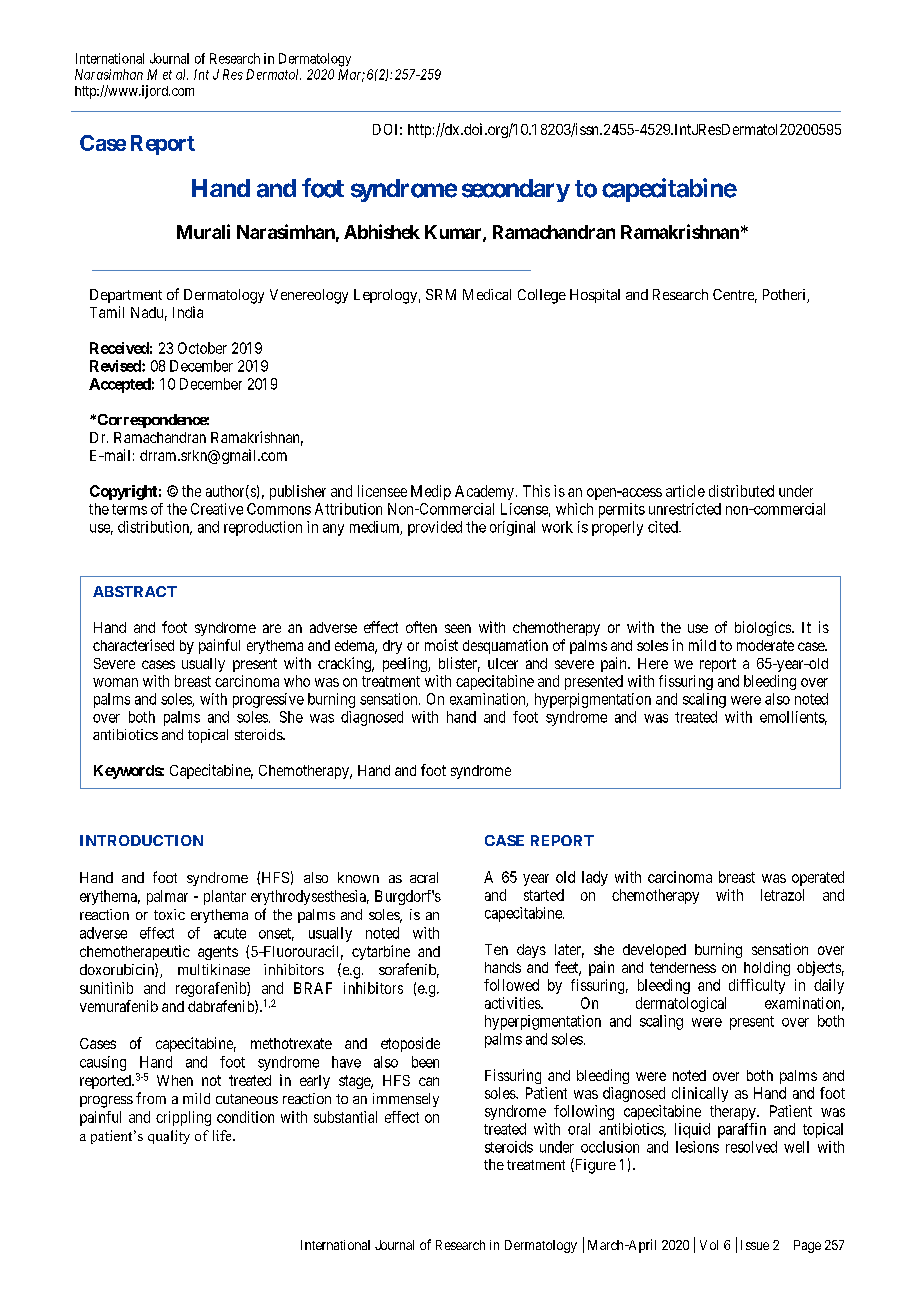 Image resolution: width=924 pixels, height=1308 pixels. I want to click on operated, so click(818, 878).
